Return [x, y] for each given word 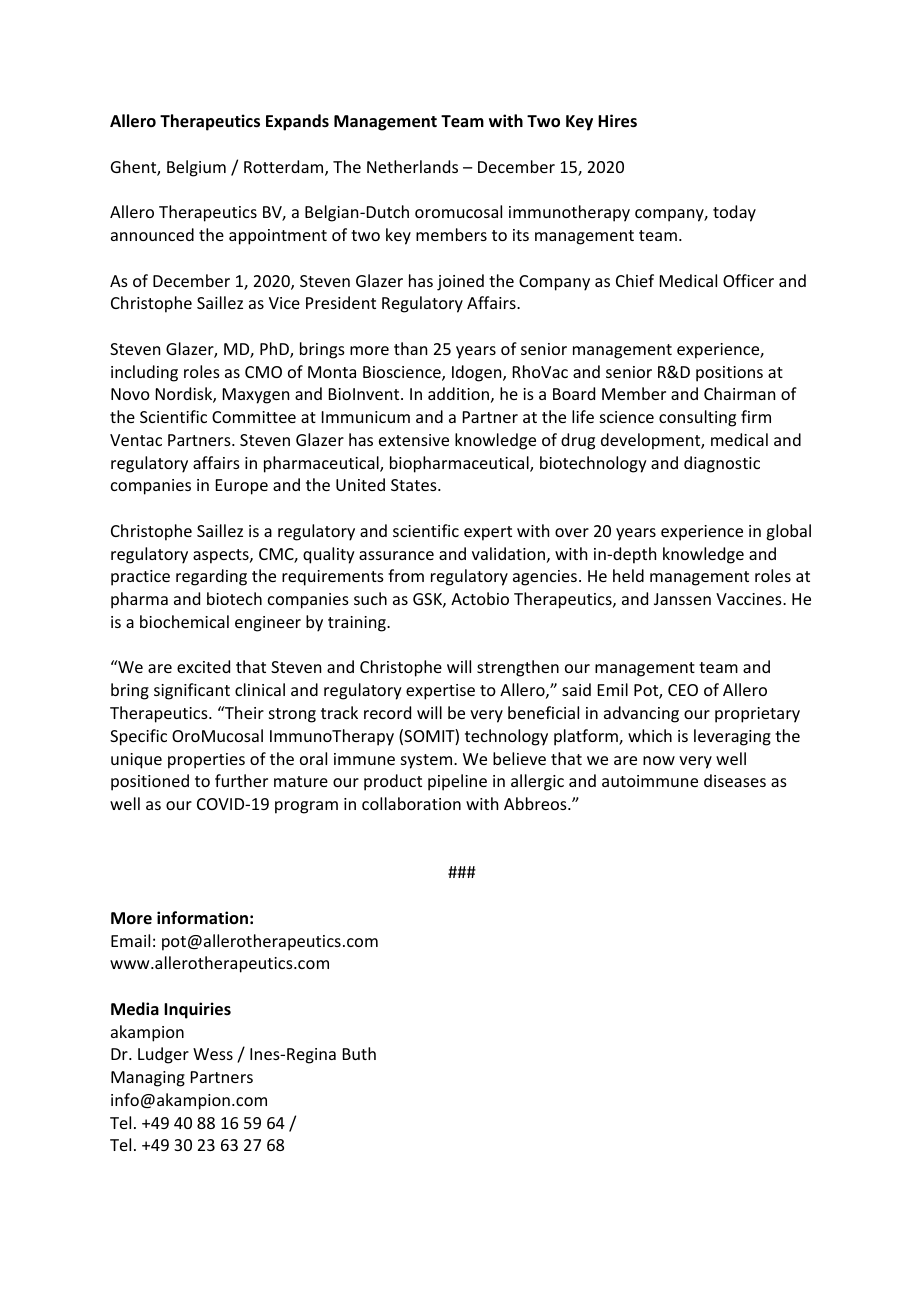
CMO [263, 372]
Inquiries [197, 1010]
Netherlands [412, 166]
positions [729, 374]
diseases [735, 780]
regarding [211, 577]
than [410, 348]
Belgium [196, 168]
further [241, 780]
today [734, 213]
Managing [148, 1079]
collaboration [411, 803]
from [406, 575]
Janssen [682, 599]
